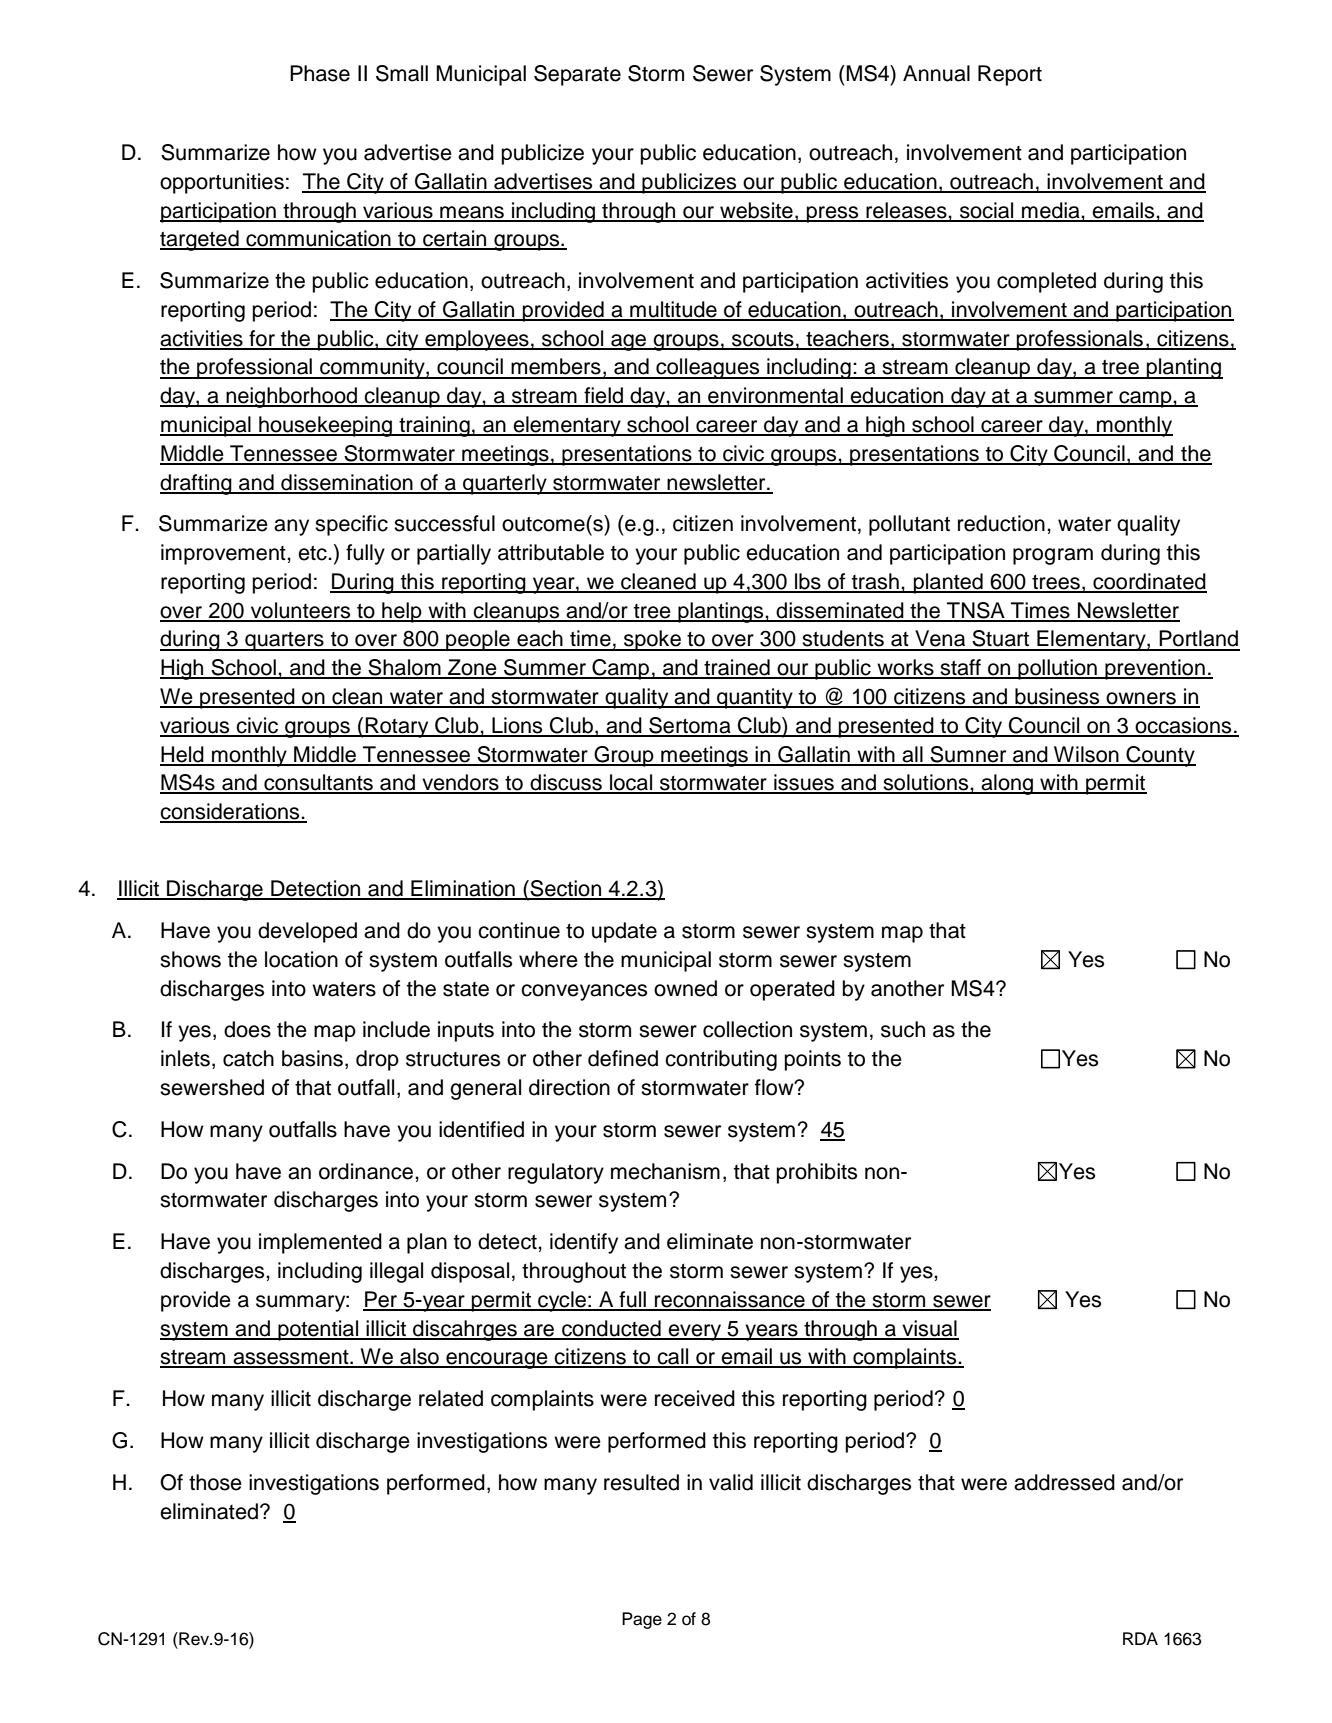 The width and height of the screenshot is (1332, 1723). What do you see at coordinates (320, 73) in the screenshot?
I see `Phase` at bounding box center [320, 73].
